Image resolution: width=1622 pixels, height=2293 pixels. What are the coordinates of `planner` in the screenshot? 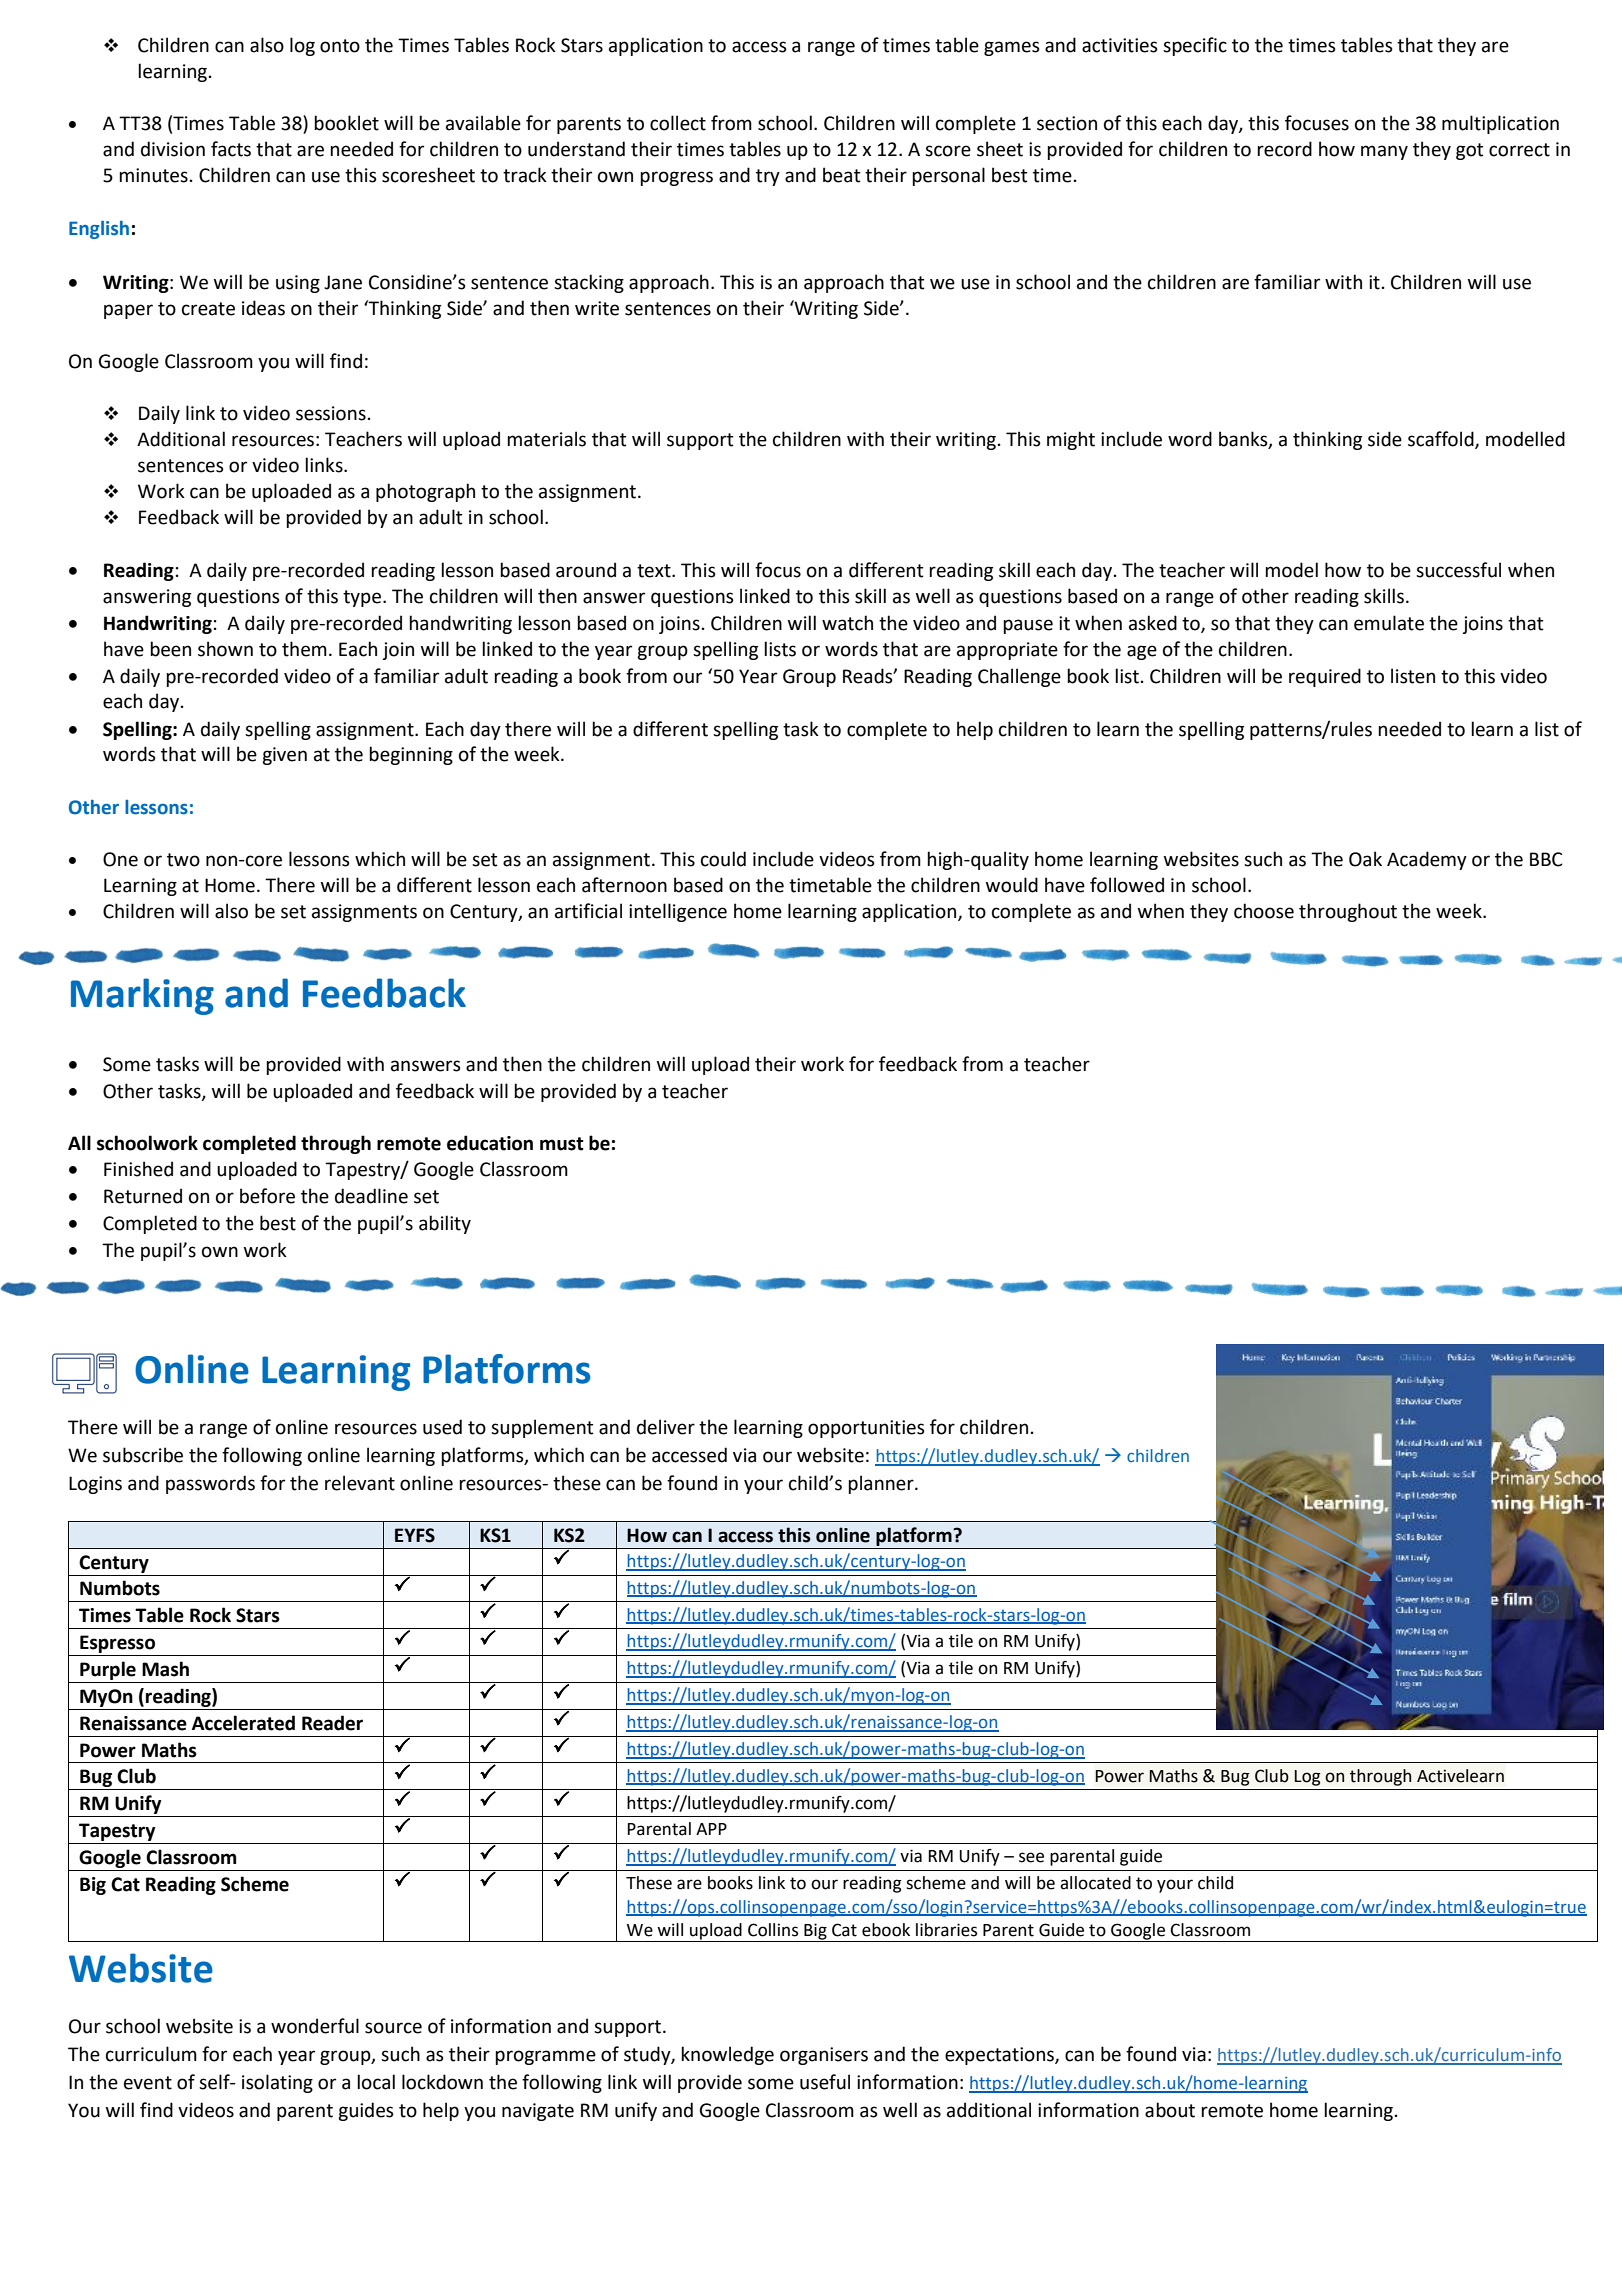 It's located at (882, 1484).
